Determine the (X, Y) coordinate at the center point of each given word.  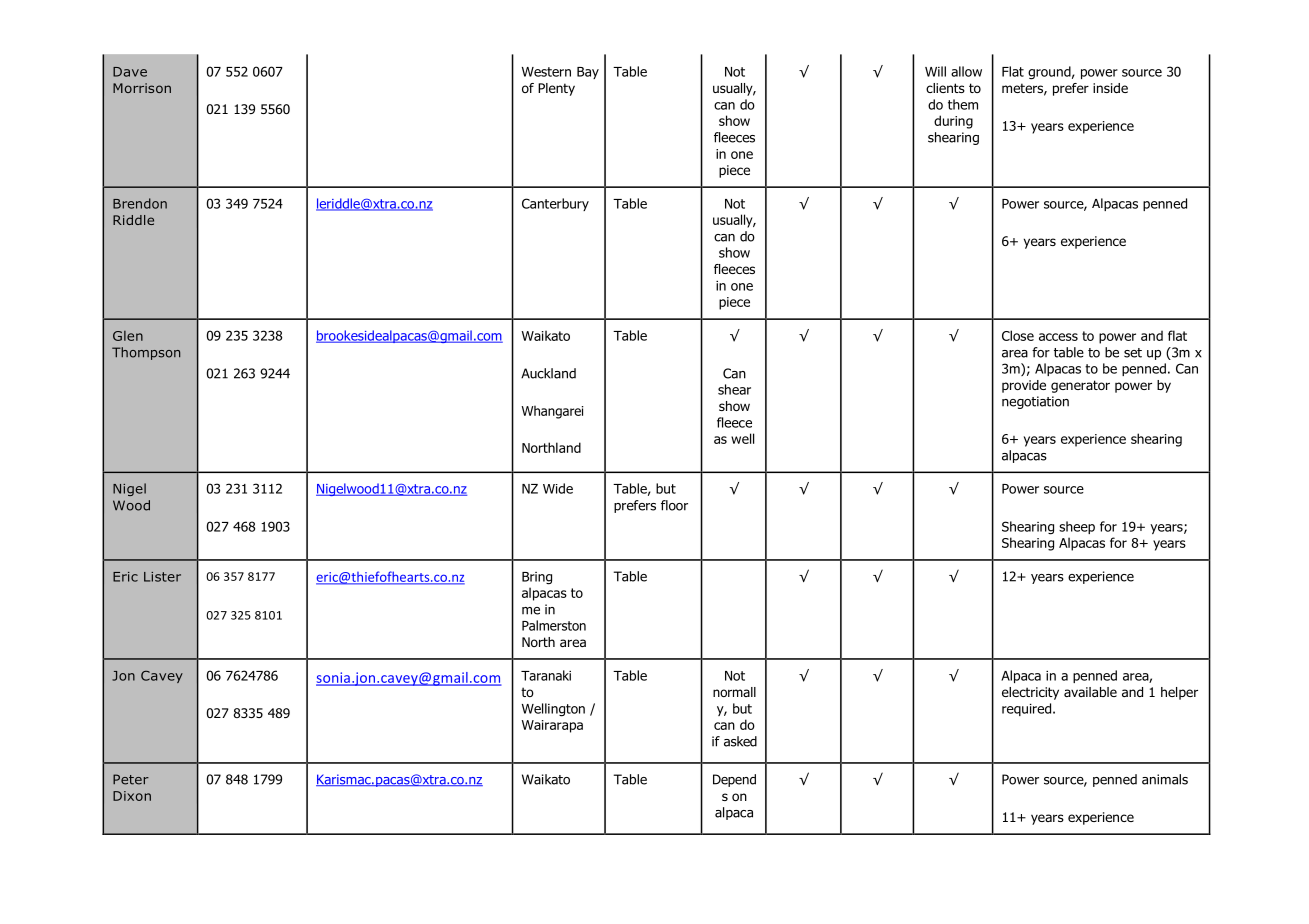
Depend (734, 780)
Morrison (142, 88)
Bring (537, 578)
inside (1110, 88)
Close (1018, 335)
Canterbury (555, 204)
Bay (588, 73)
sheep (1077, 527)
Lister (162, 577)
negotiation (1035, 402)
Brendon (140, 203)
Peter (131, 779)
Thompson (146, 353)
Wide (558, 488)
